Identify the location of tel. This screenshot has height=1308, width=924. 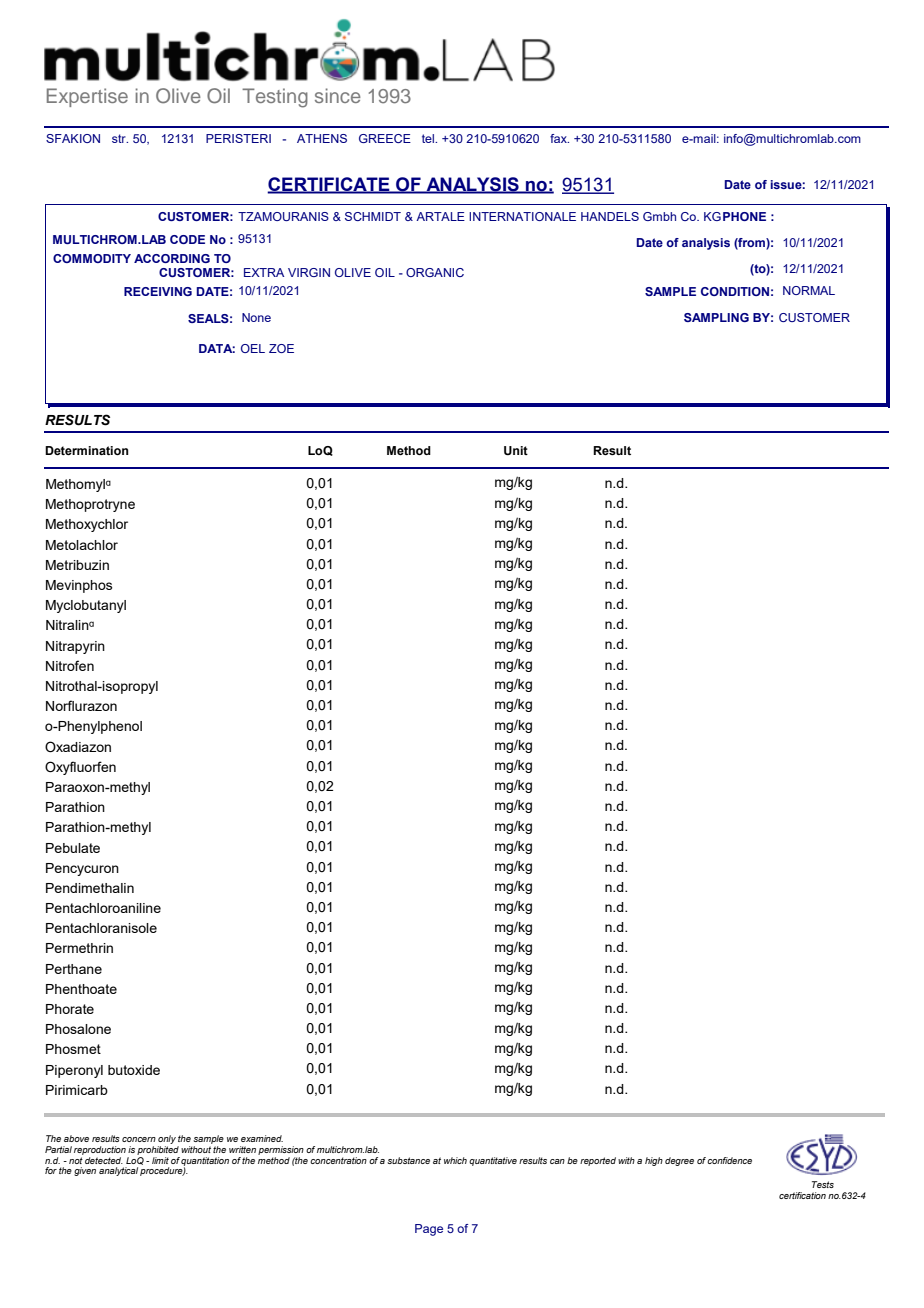
(429, 138).
